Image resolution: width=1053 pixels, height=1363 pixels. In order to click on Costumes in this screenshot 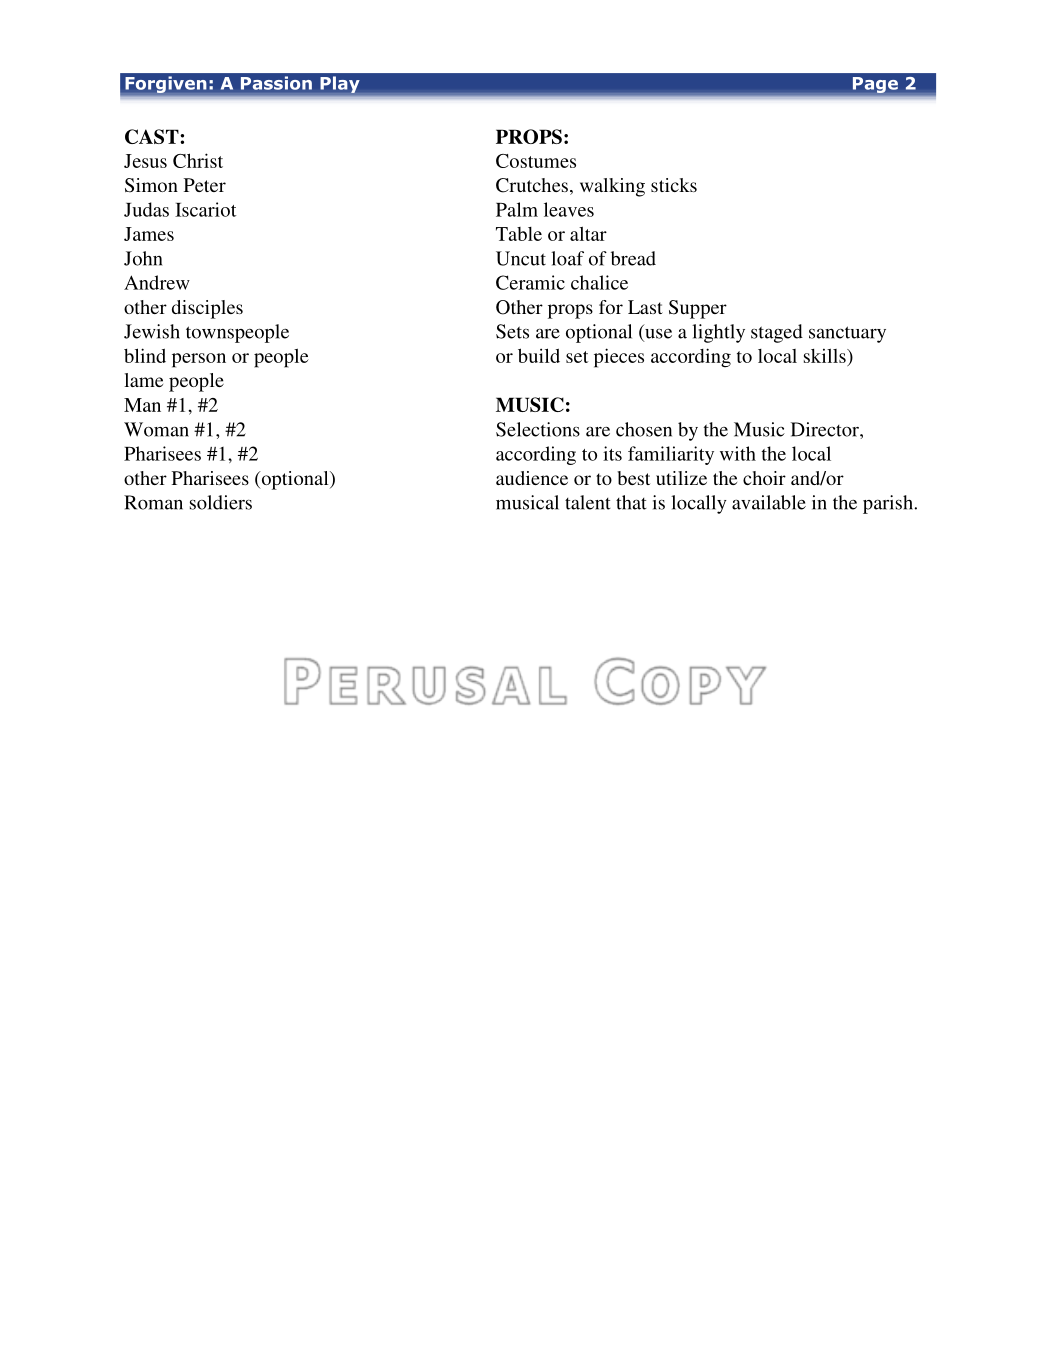, I will do `click(536, 161)`.
